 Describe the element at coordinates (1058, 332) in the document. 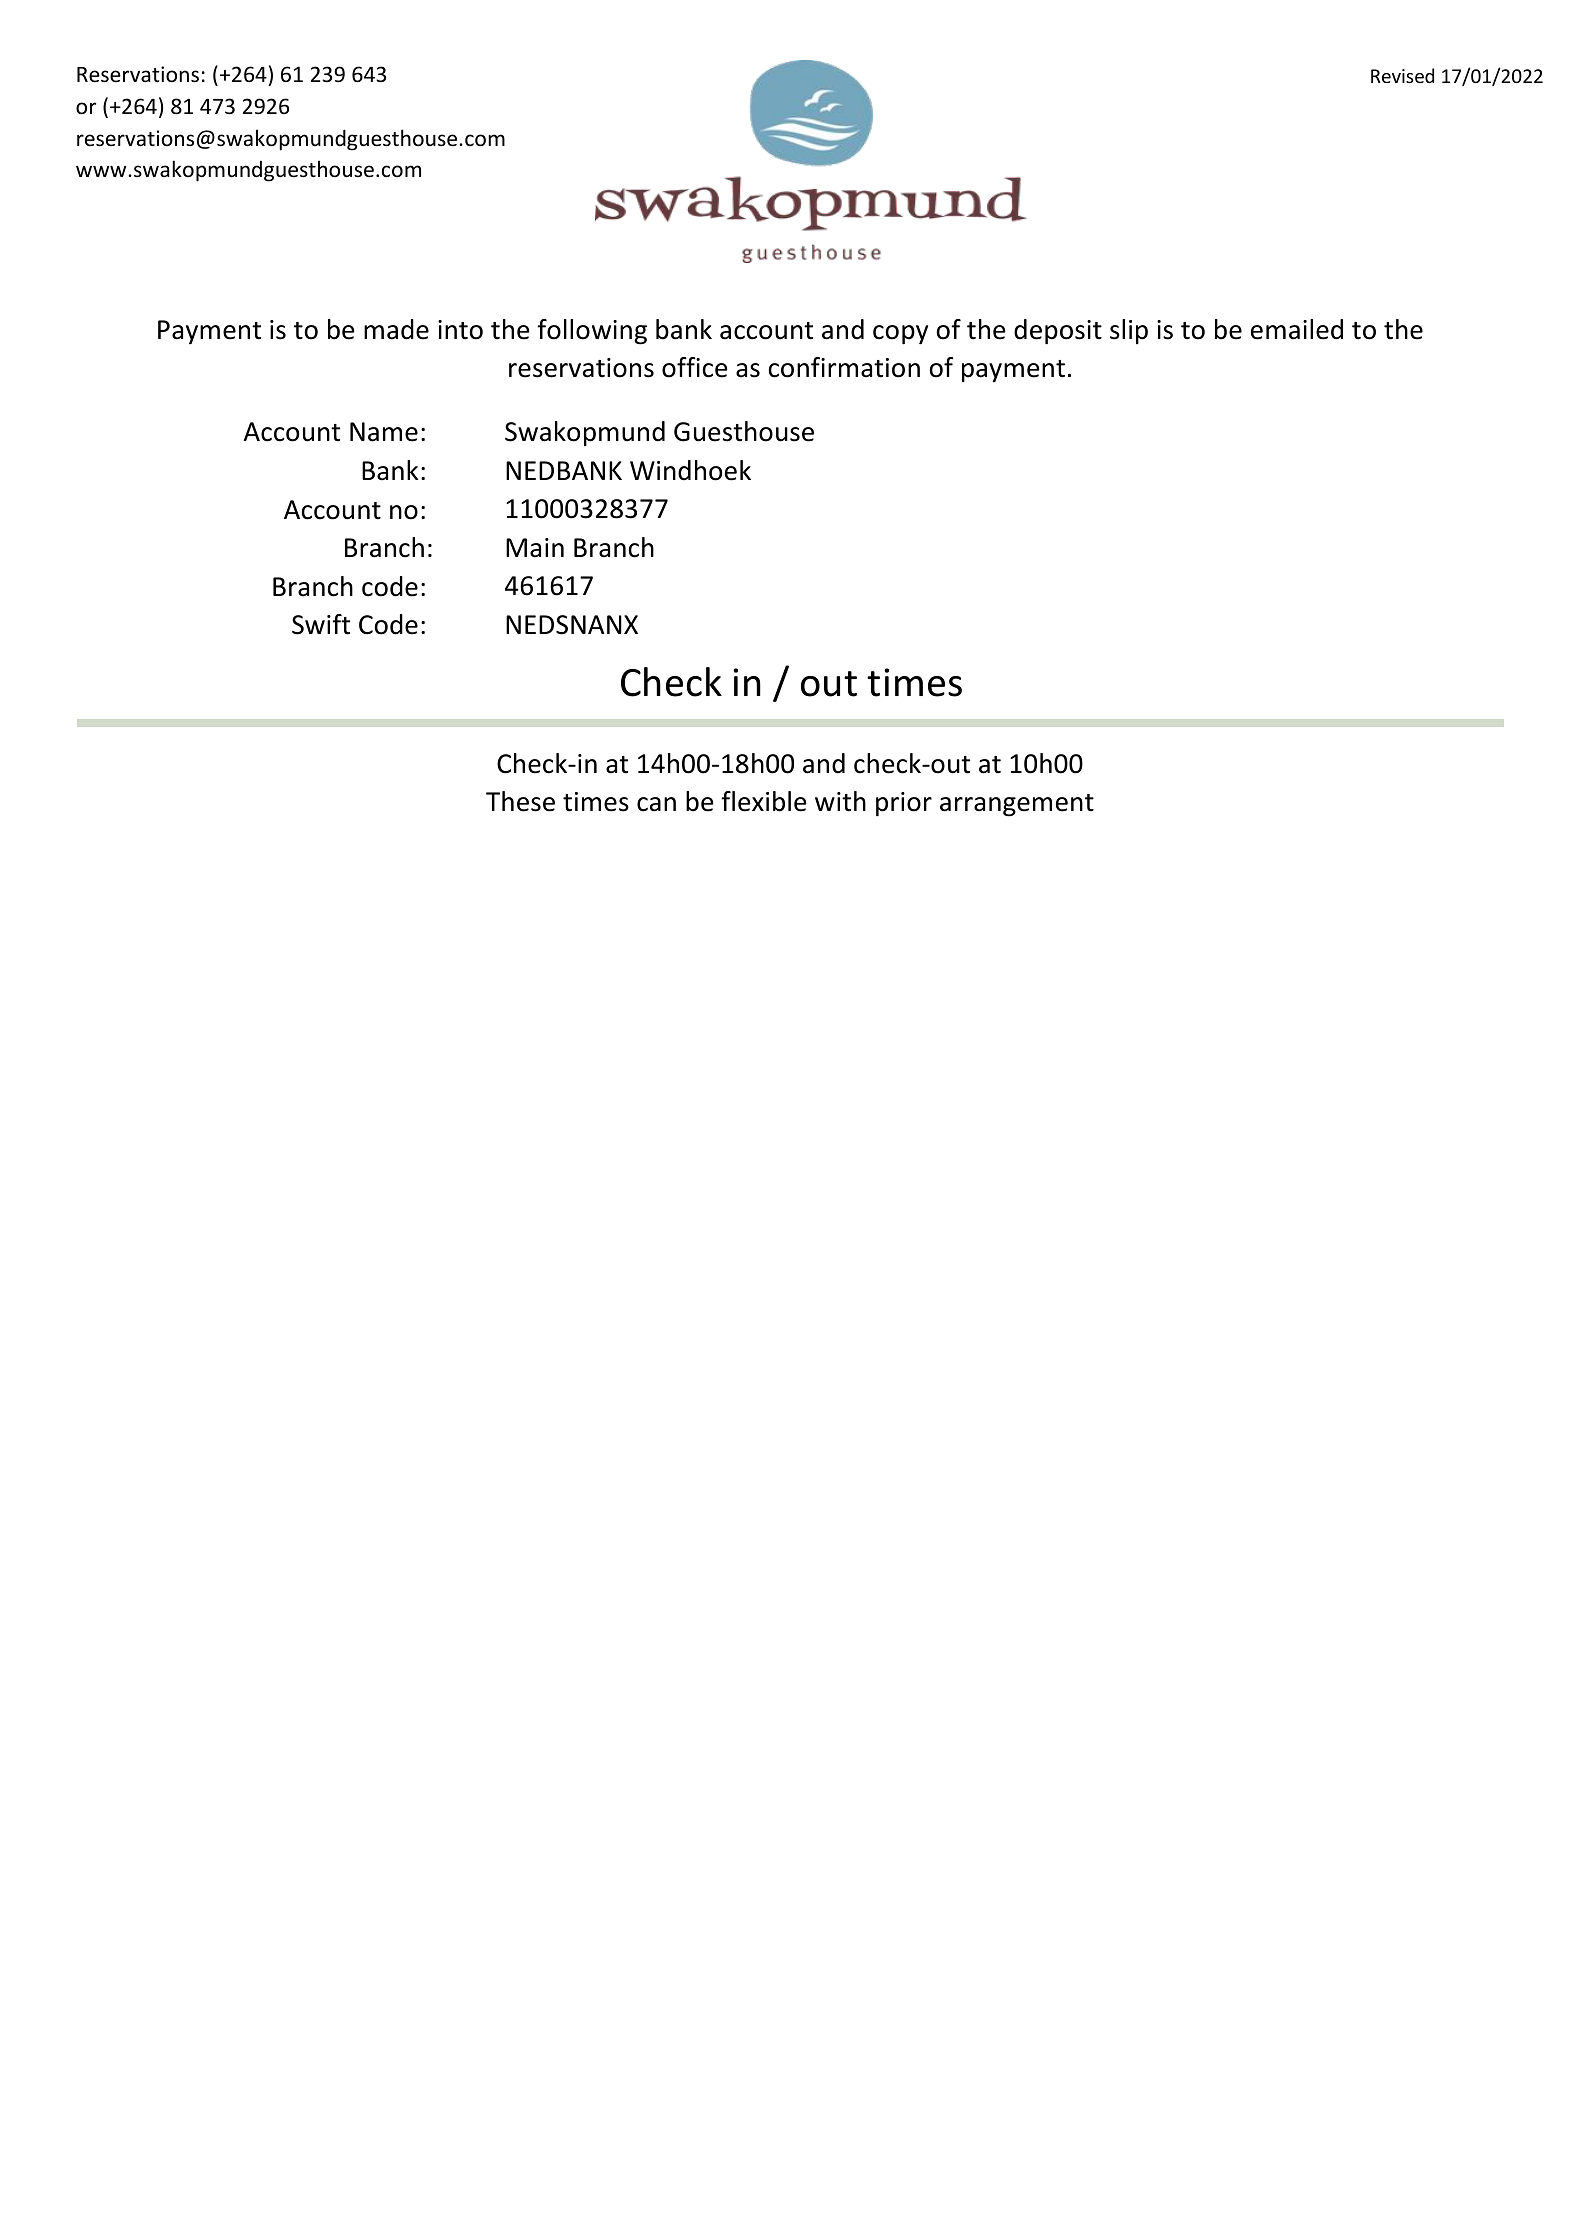

I see `deposit` at that location.
